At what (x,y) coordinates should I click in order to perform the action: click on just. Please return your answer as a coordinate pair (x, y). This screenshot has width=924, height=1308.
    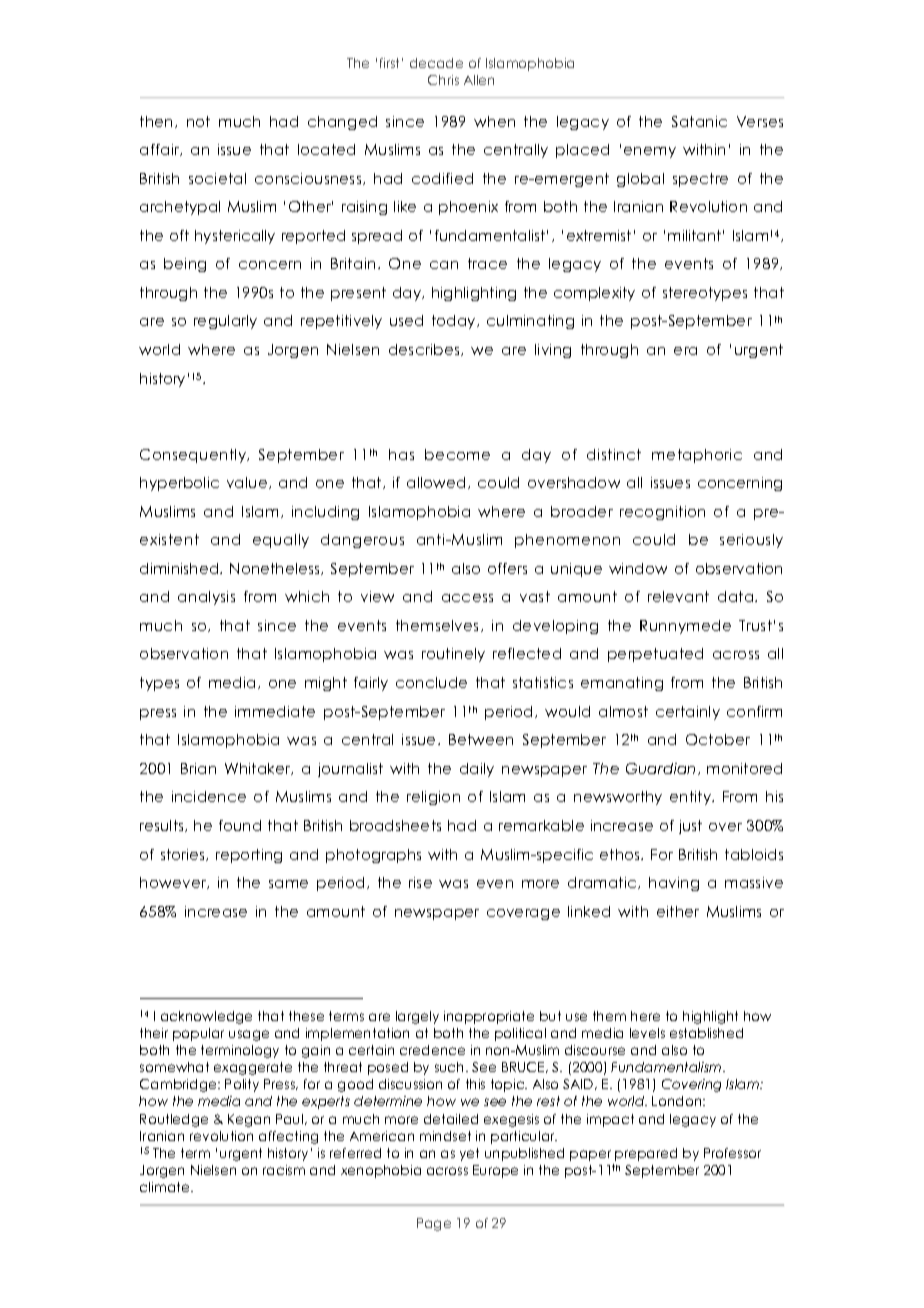
    Looking at the image, I should click on (690, 827).
